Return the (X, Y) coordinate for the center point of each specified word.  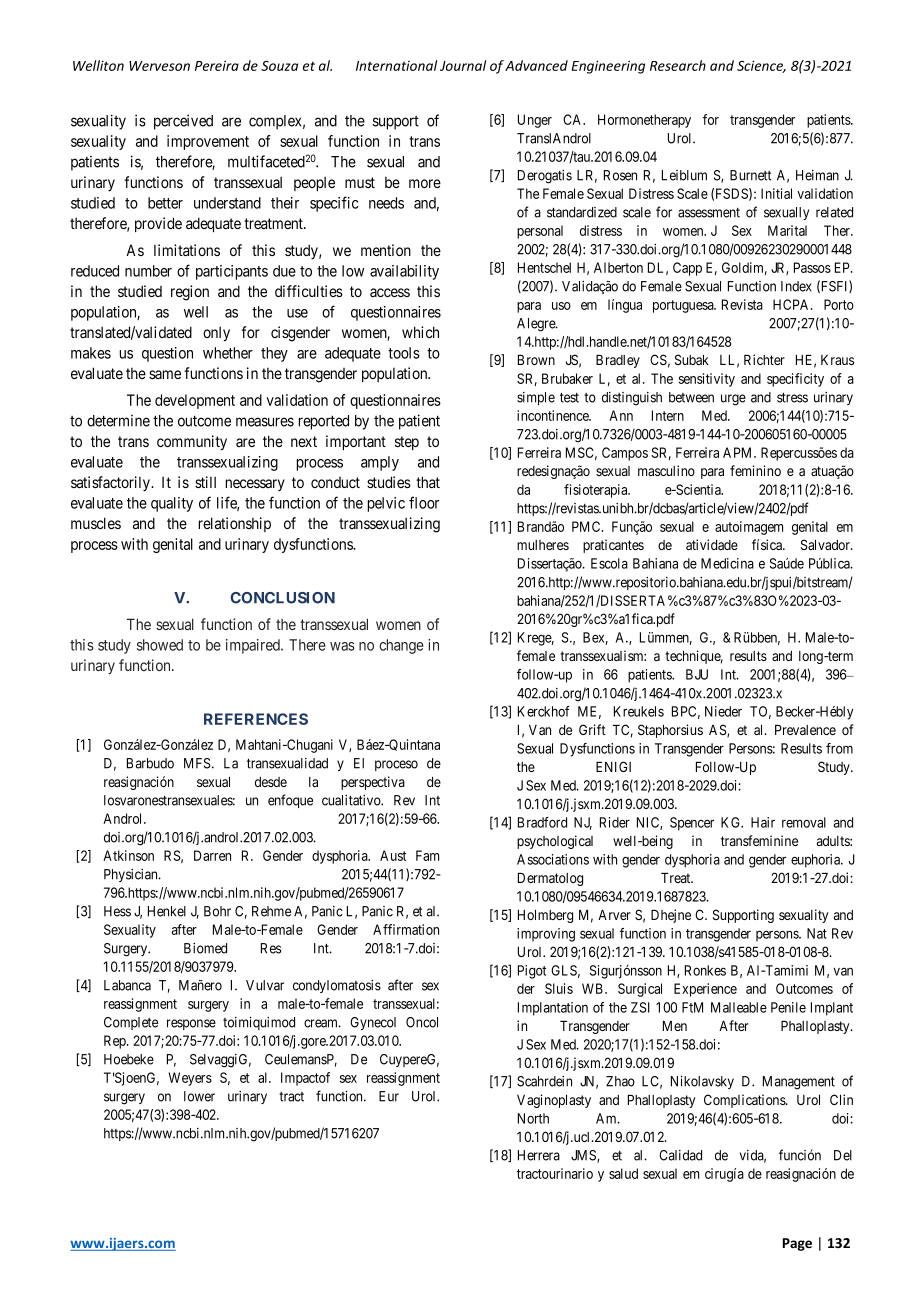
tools (404, 353)
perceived (183, 122)
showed (160, 645)
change (401, 646)
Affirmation (406, 929)
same (165, 374)
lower (199, 1096)
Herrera (539, 1155)
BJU (697, 674)
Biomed (205, 948)
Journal (463, 65)
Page (797, 1244)
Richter (764, 359)
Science (761, 66)
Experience (705, 990)
